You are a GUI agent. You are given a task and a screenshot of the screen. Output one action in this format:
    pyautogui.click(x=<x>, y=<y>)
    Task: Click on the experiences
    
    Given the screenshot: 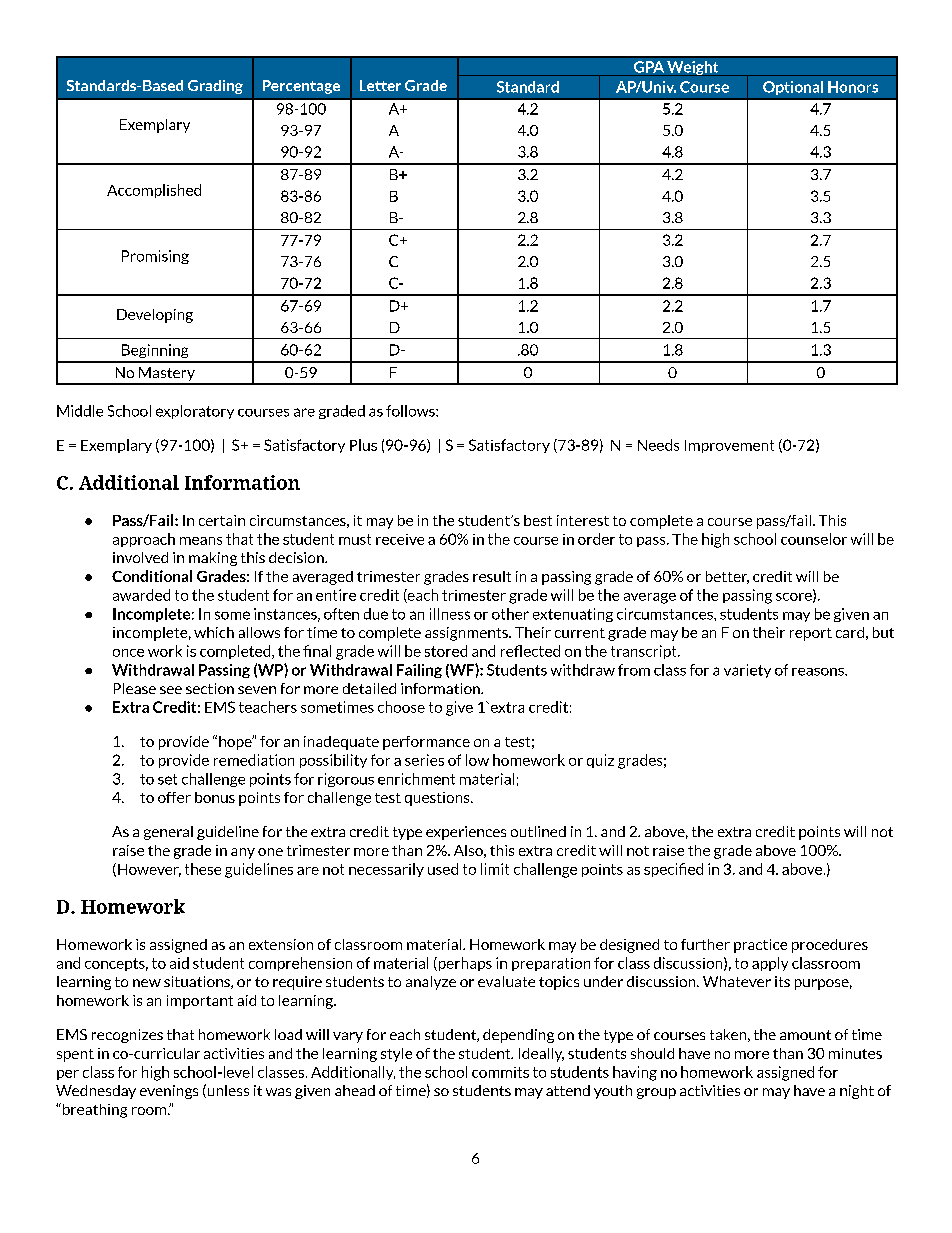 What is the action you would take?
    pyautogui.click(x=466, y=833)
